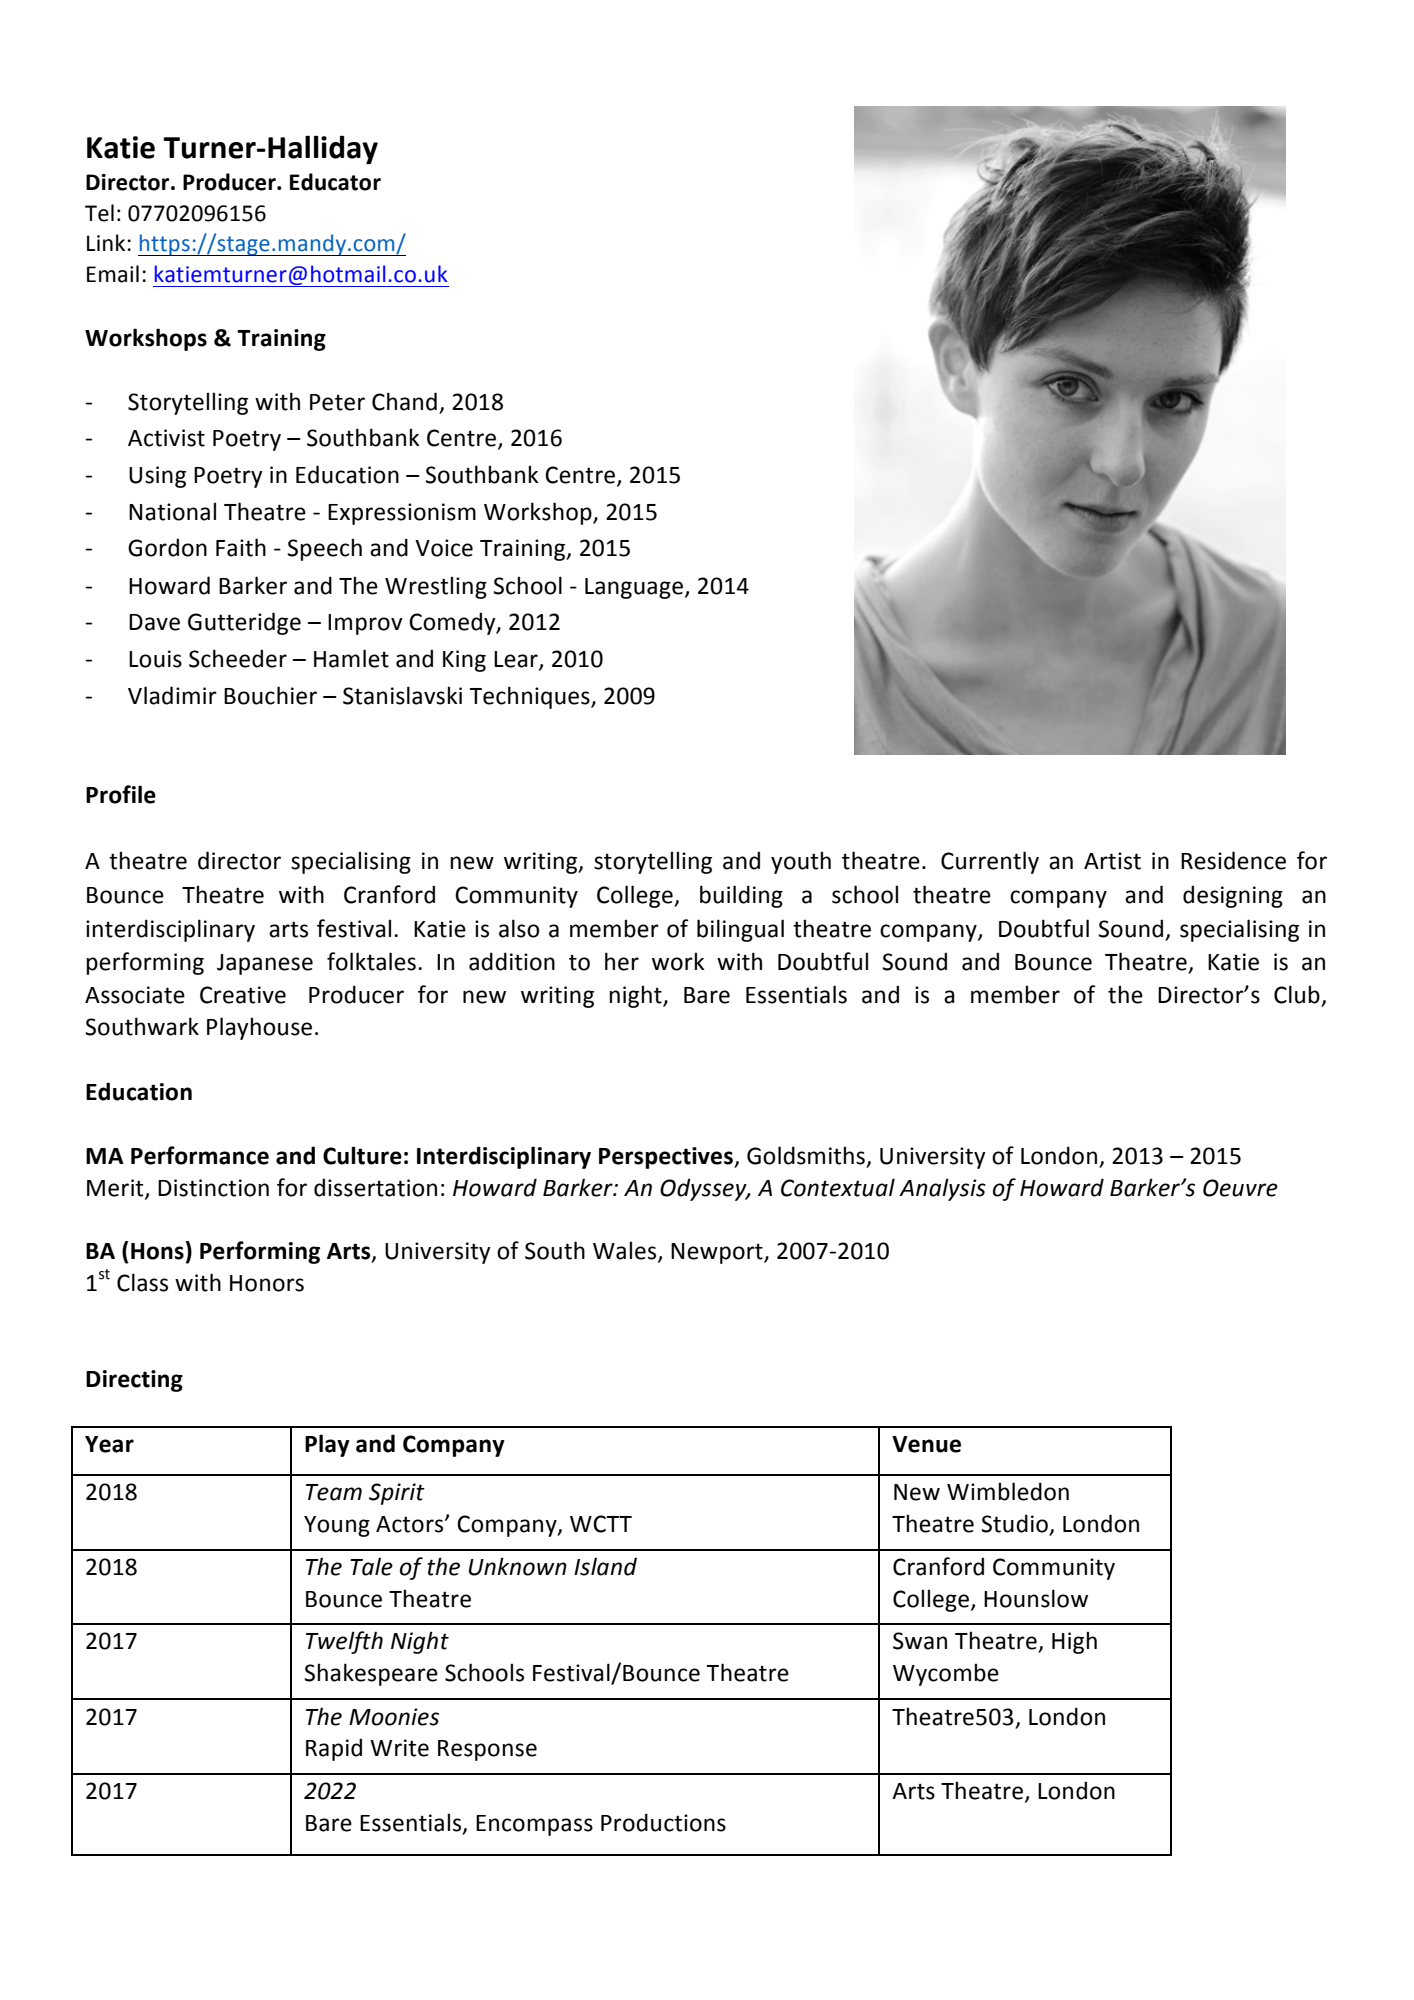  I want to click on Productions, so click(663, 1822).
